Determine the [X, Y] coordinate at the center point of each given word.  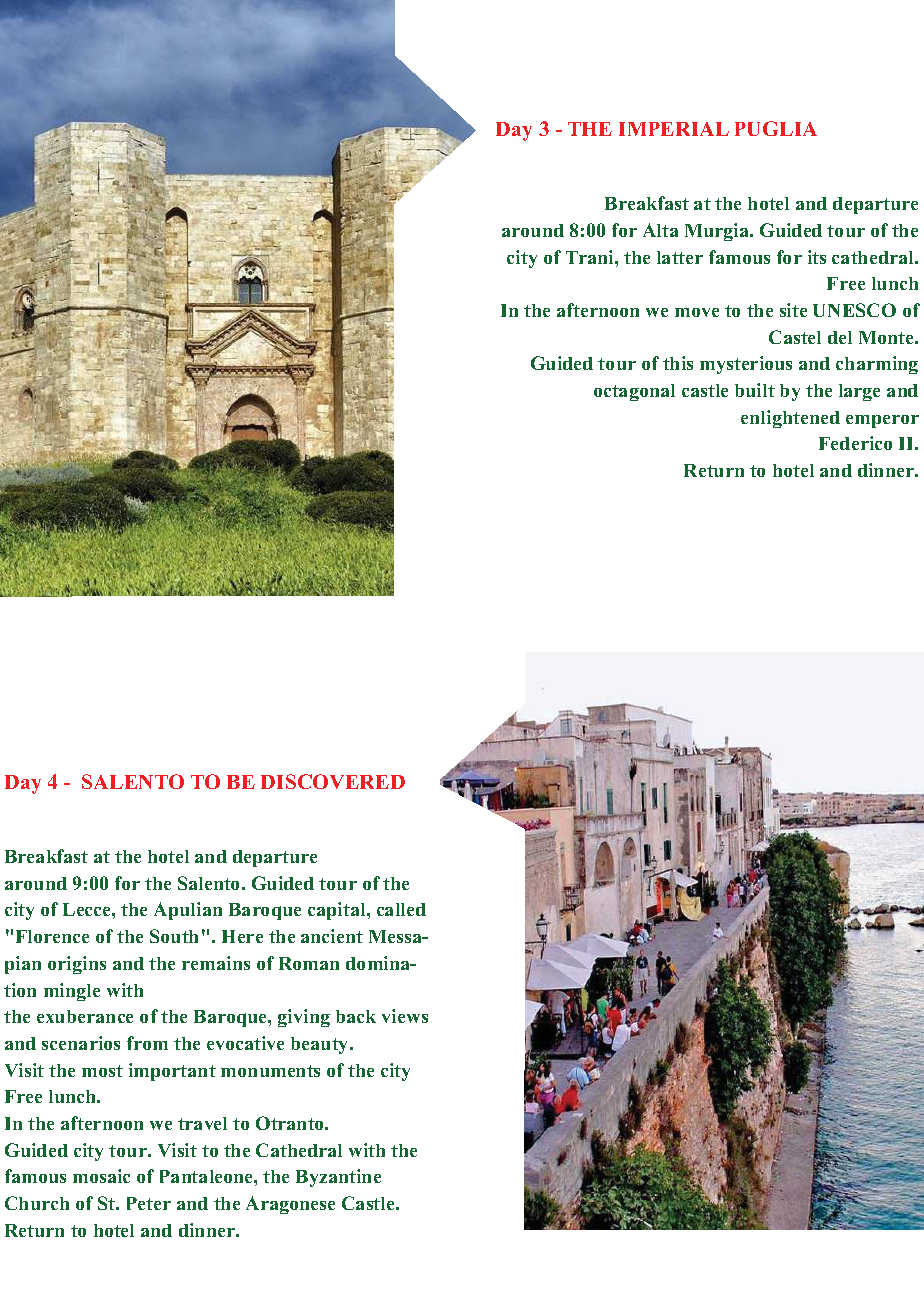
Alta [660, 230]
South [174, 936]
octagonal [634, 392]
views [405, 1016]
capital [338, 911]
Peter [149, 1203]
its [817, 257]
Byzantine [338, 1178]
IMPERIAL [674, 129]
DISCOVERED [333, 781]
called [401, 909]
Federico [855, 443]
